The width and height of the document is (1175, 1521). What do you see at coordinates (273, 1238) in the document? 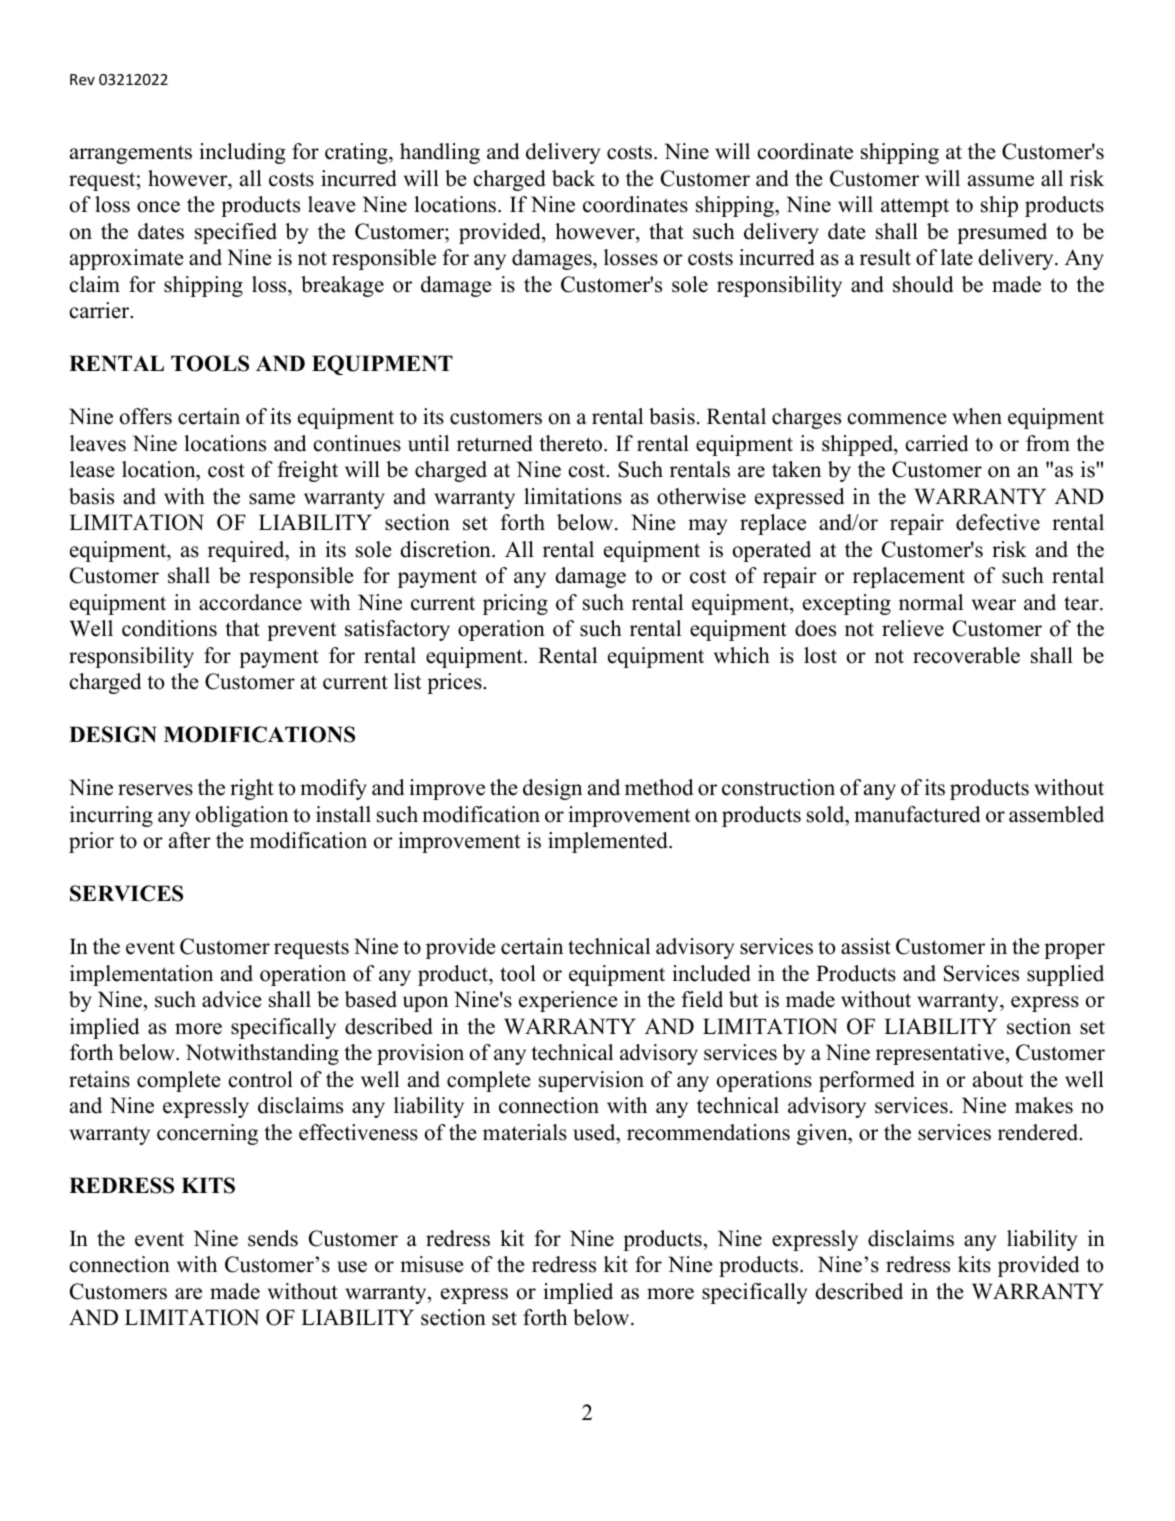
I see `sends` at bounding box center [273, 1238].
